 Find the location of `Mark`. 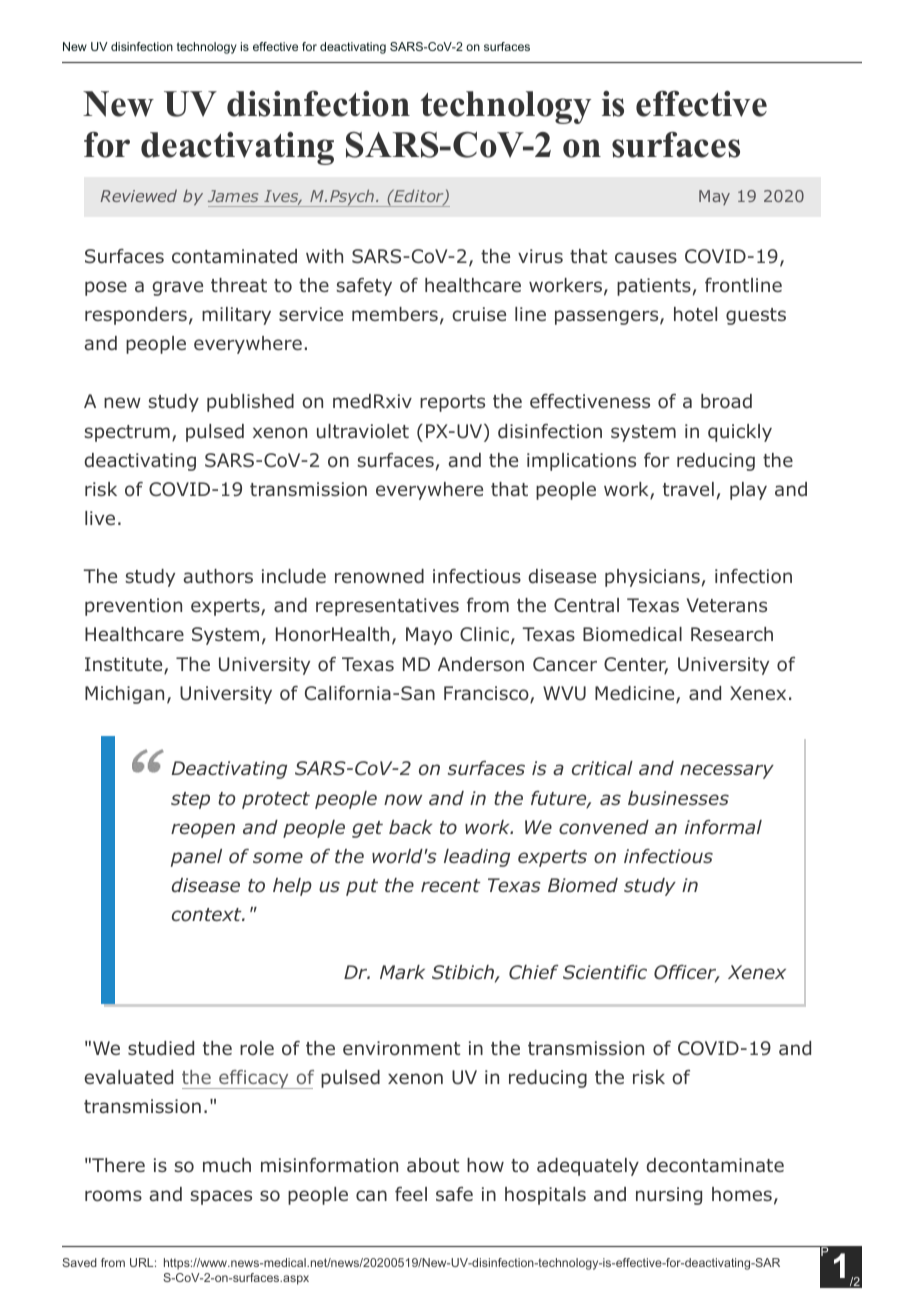

Mark is located at coordinates (402, 972).
